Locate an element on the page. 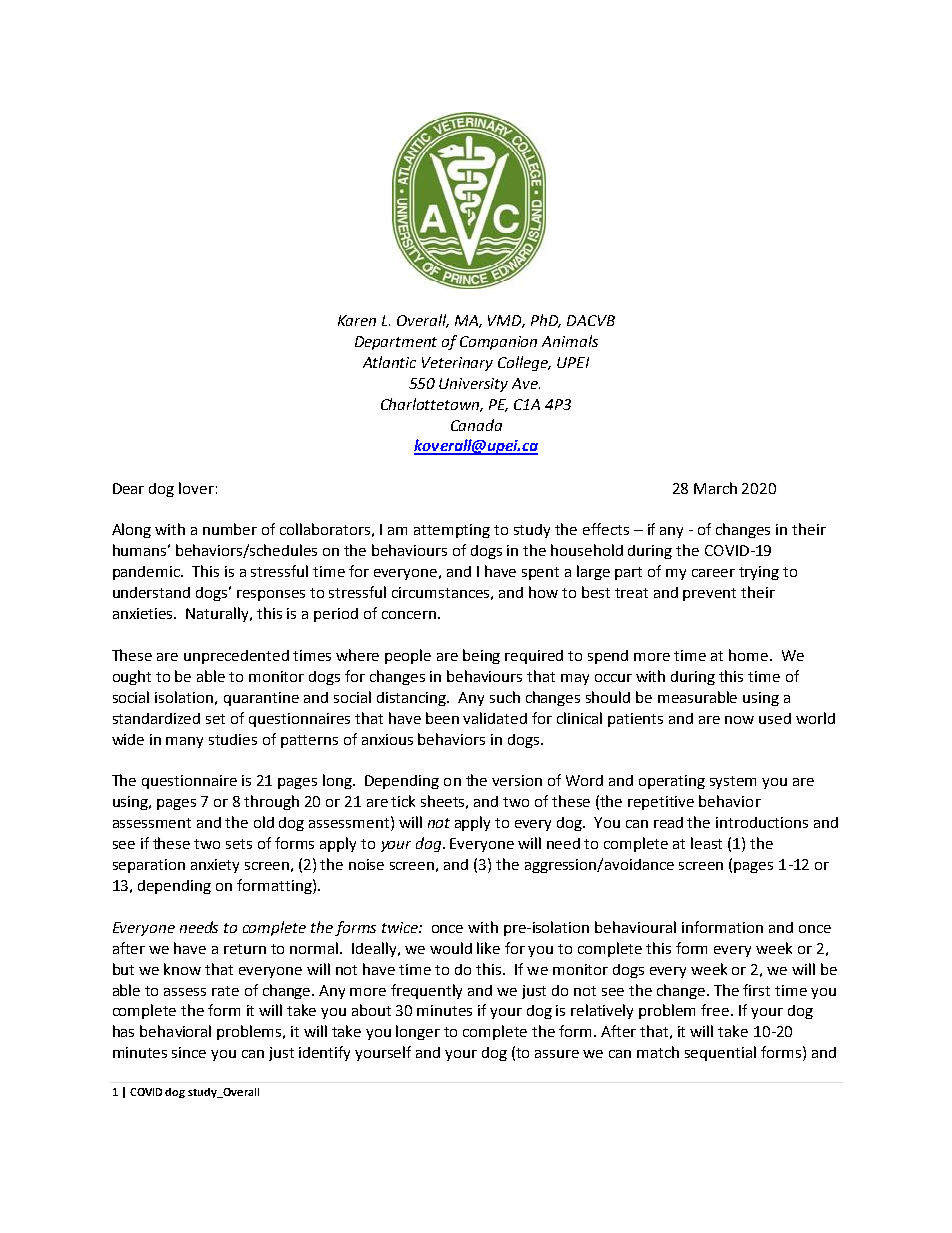  system is located at coordinates (733, 782).
